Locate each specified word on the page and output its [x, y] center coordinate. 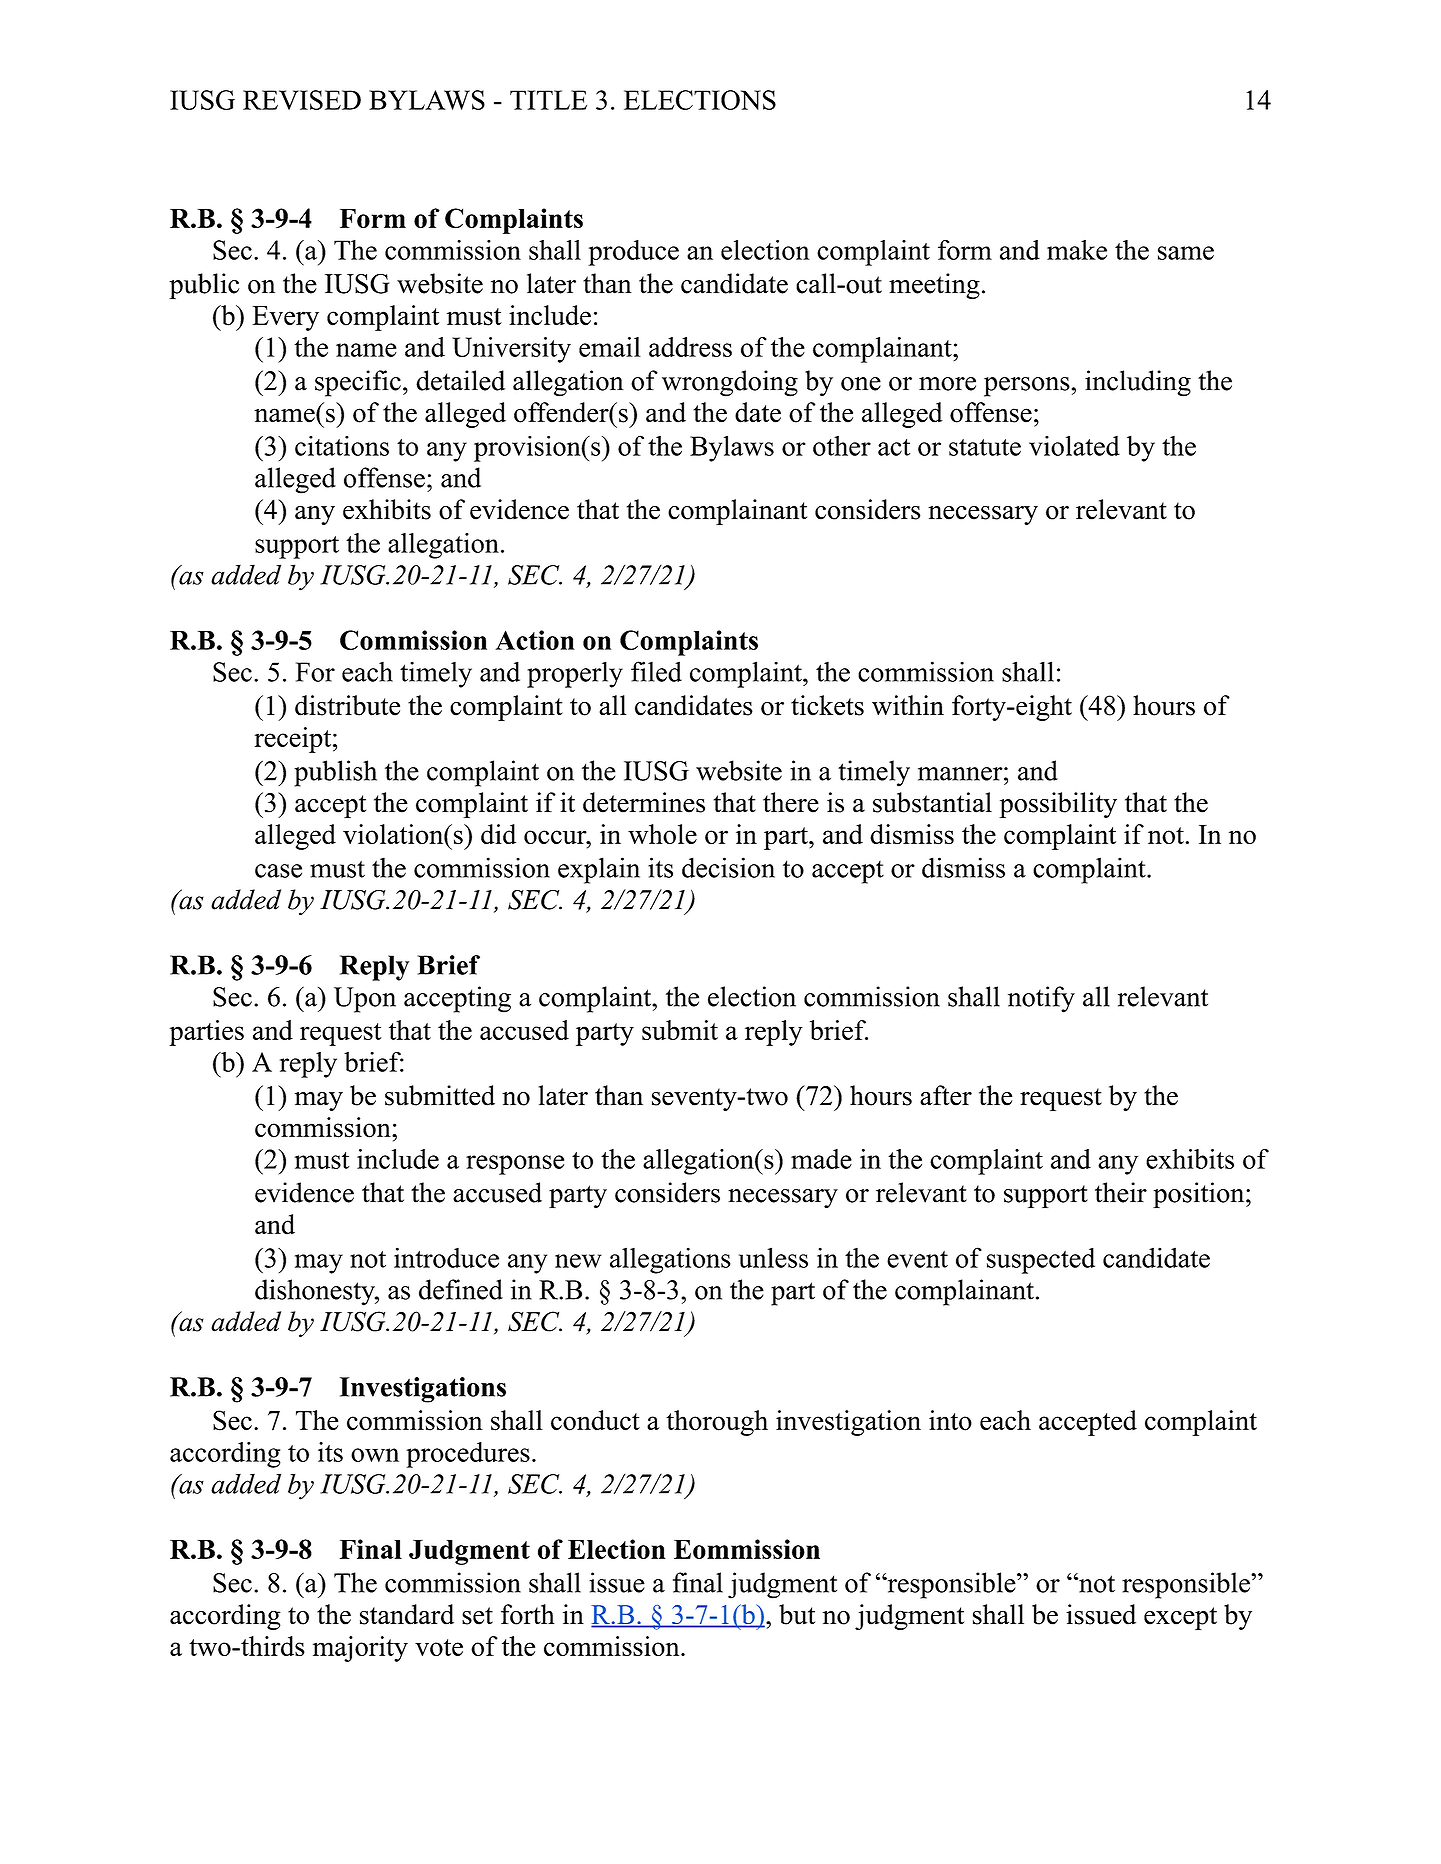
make [1077, 250]
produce [633, 253]
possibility [1058, 805]
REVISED [302, 100]
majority [360, 1649]
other [842, 446]
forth [528, 1614]
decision [728, 867]
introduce [446, 1257]
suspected [1041, 1261]
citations [342, 446]
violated [1074, 445]
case [278, 871]
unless [773, 1257]
